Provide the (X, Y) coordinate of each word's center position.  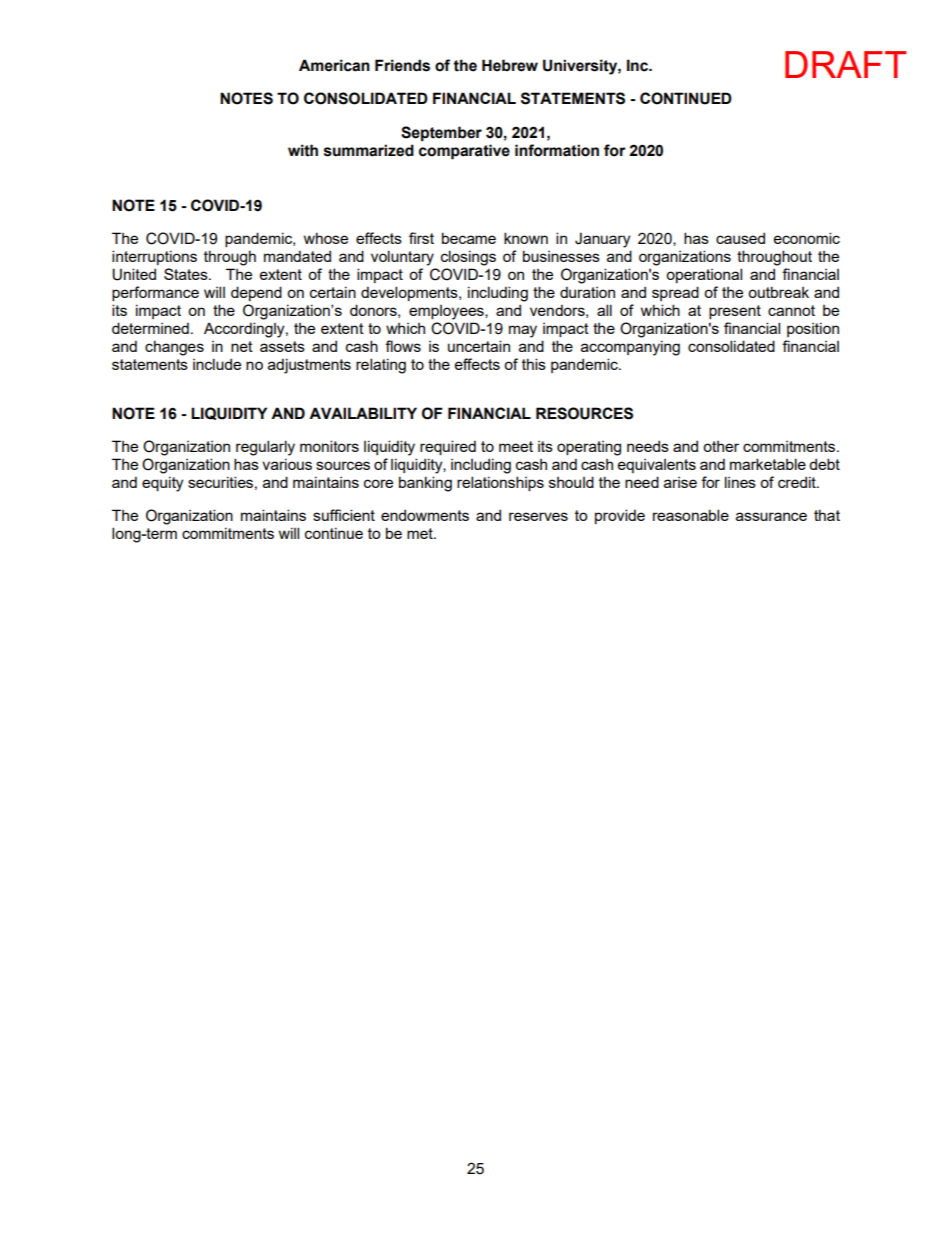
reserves (538, 516)
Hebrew (510, 65)
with (303, 150)
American (334, 65)
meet (516, 446)
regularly (265, 448)
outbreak (778, 292)
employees (447, 312)
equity (162, 484)
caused (740, 238)
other (721, 446)
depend (256, 293)
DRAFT (845, 64)
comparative (464, 152)
